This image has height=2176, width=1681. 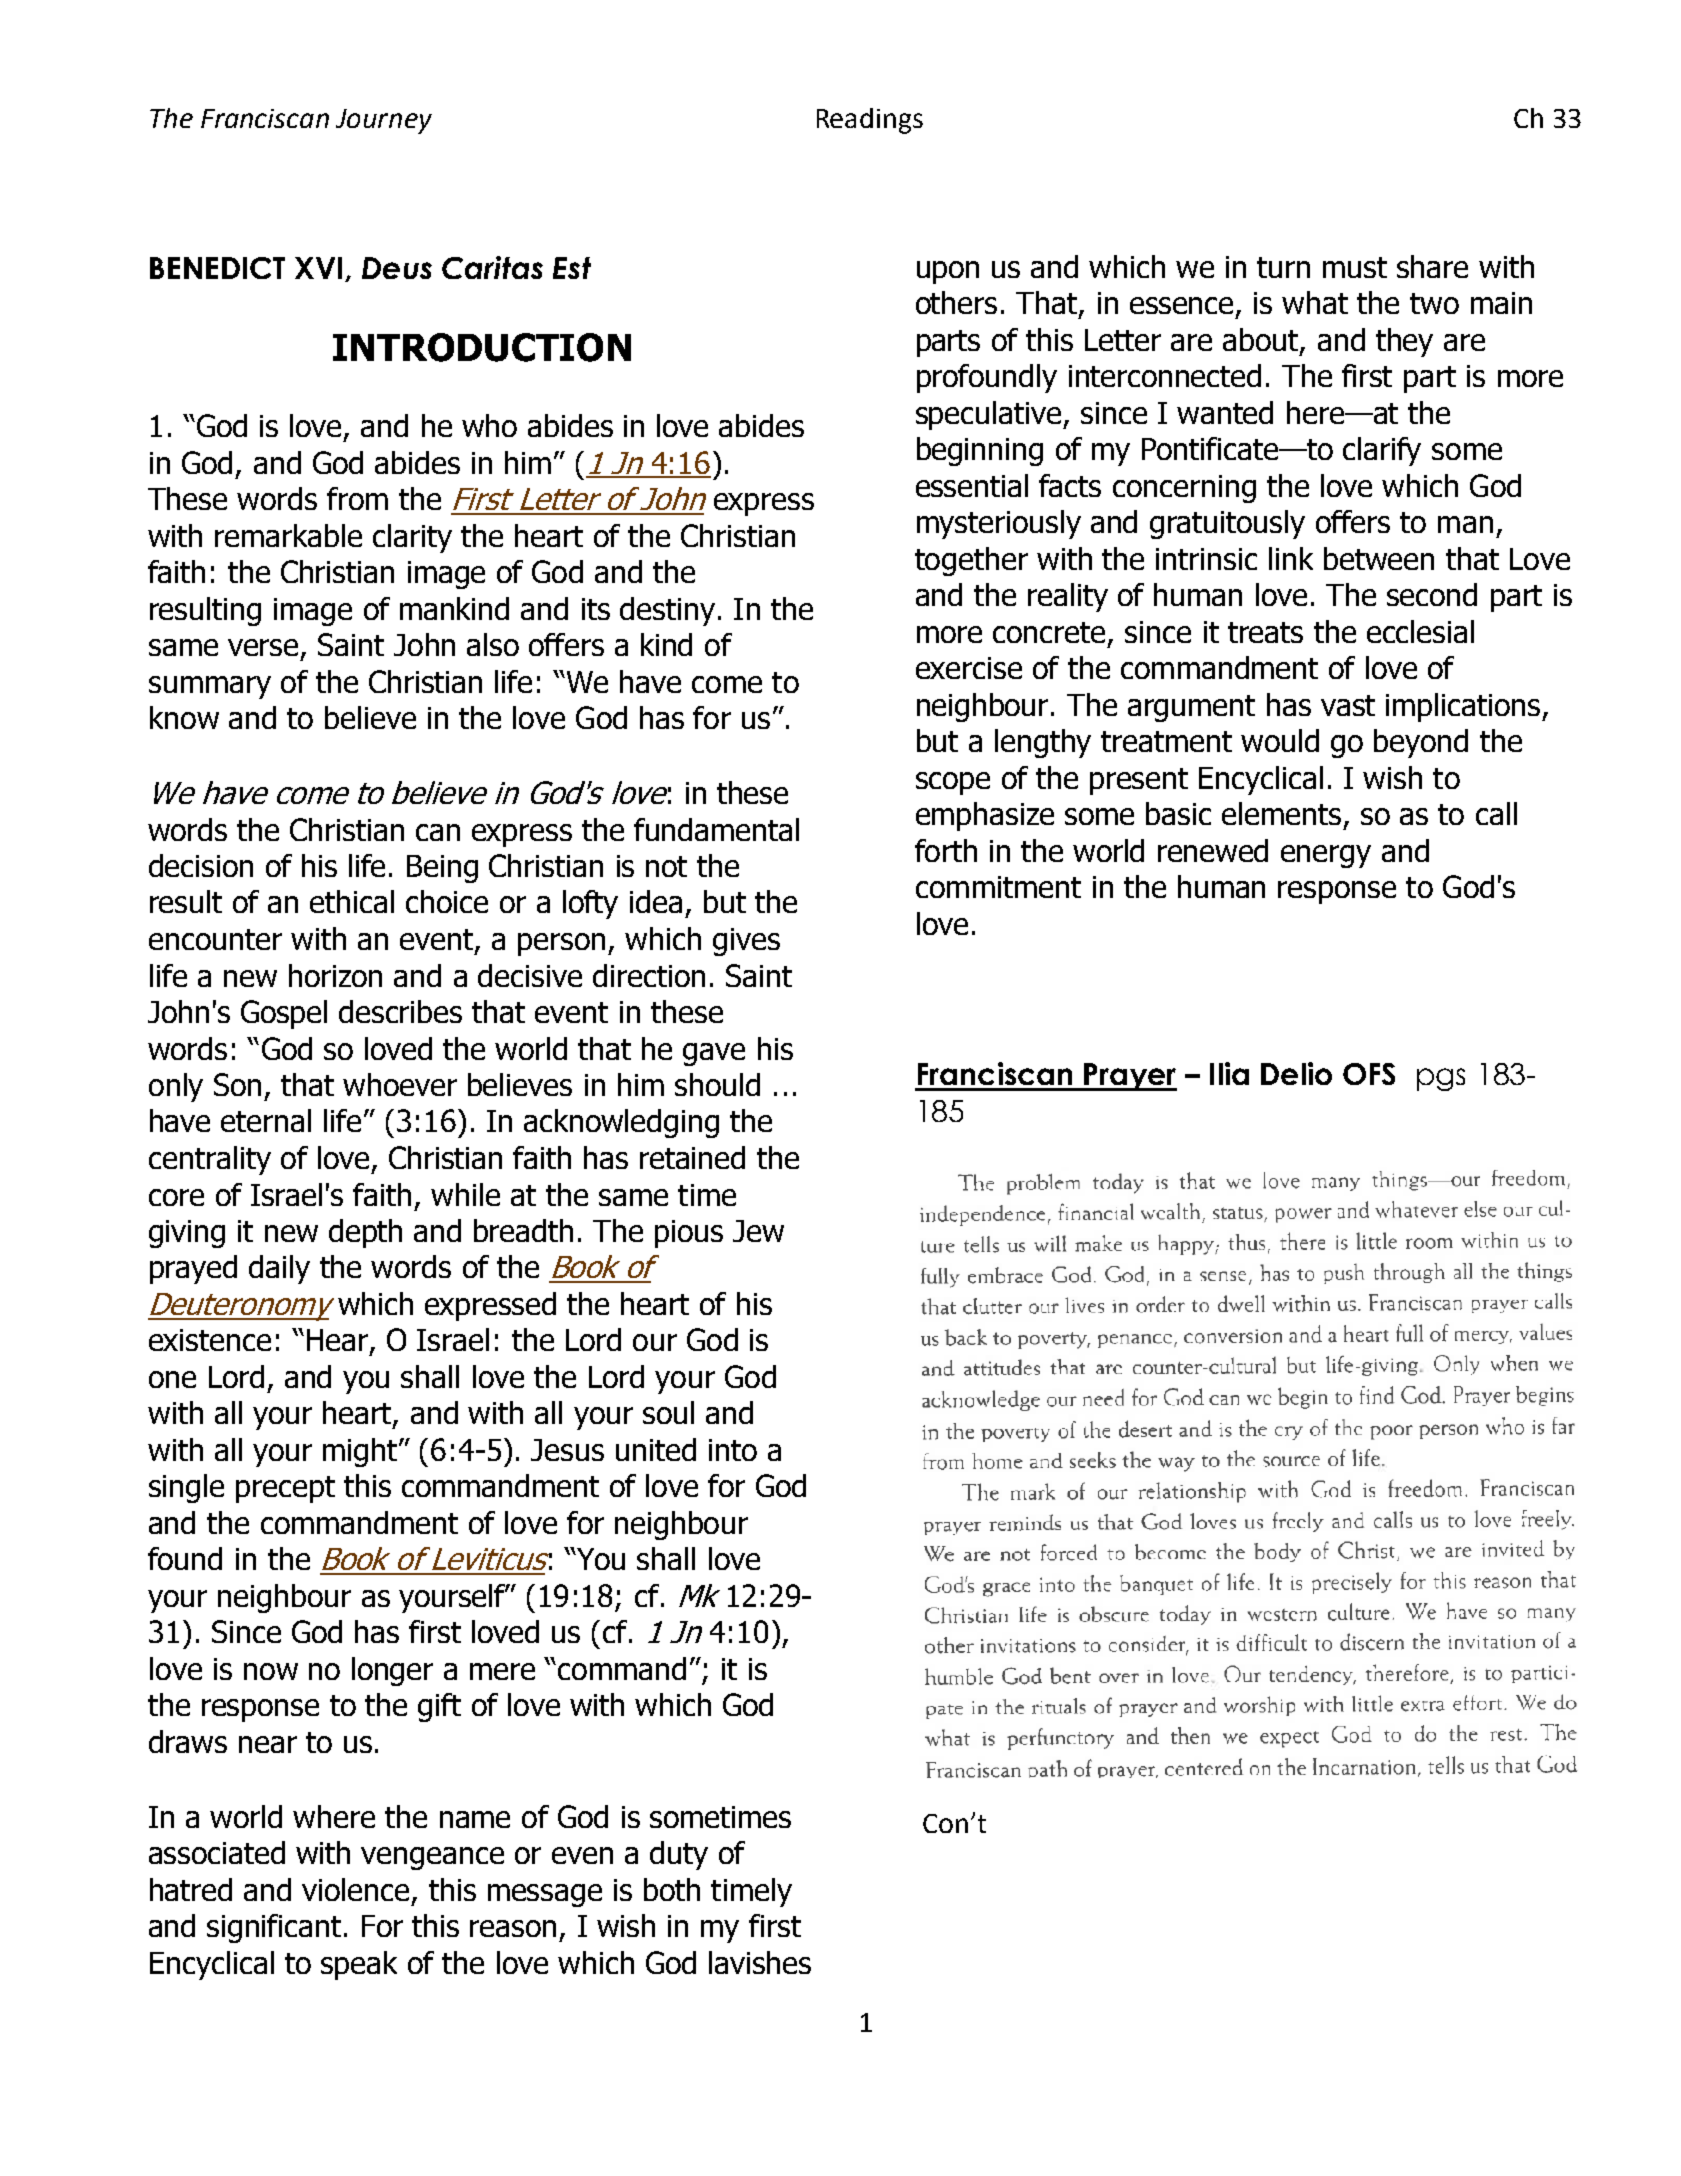 What do you see at coordinates (953, 783) in the image?
I see `scope` at bounding box center [953, 783].
